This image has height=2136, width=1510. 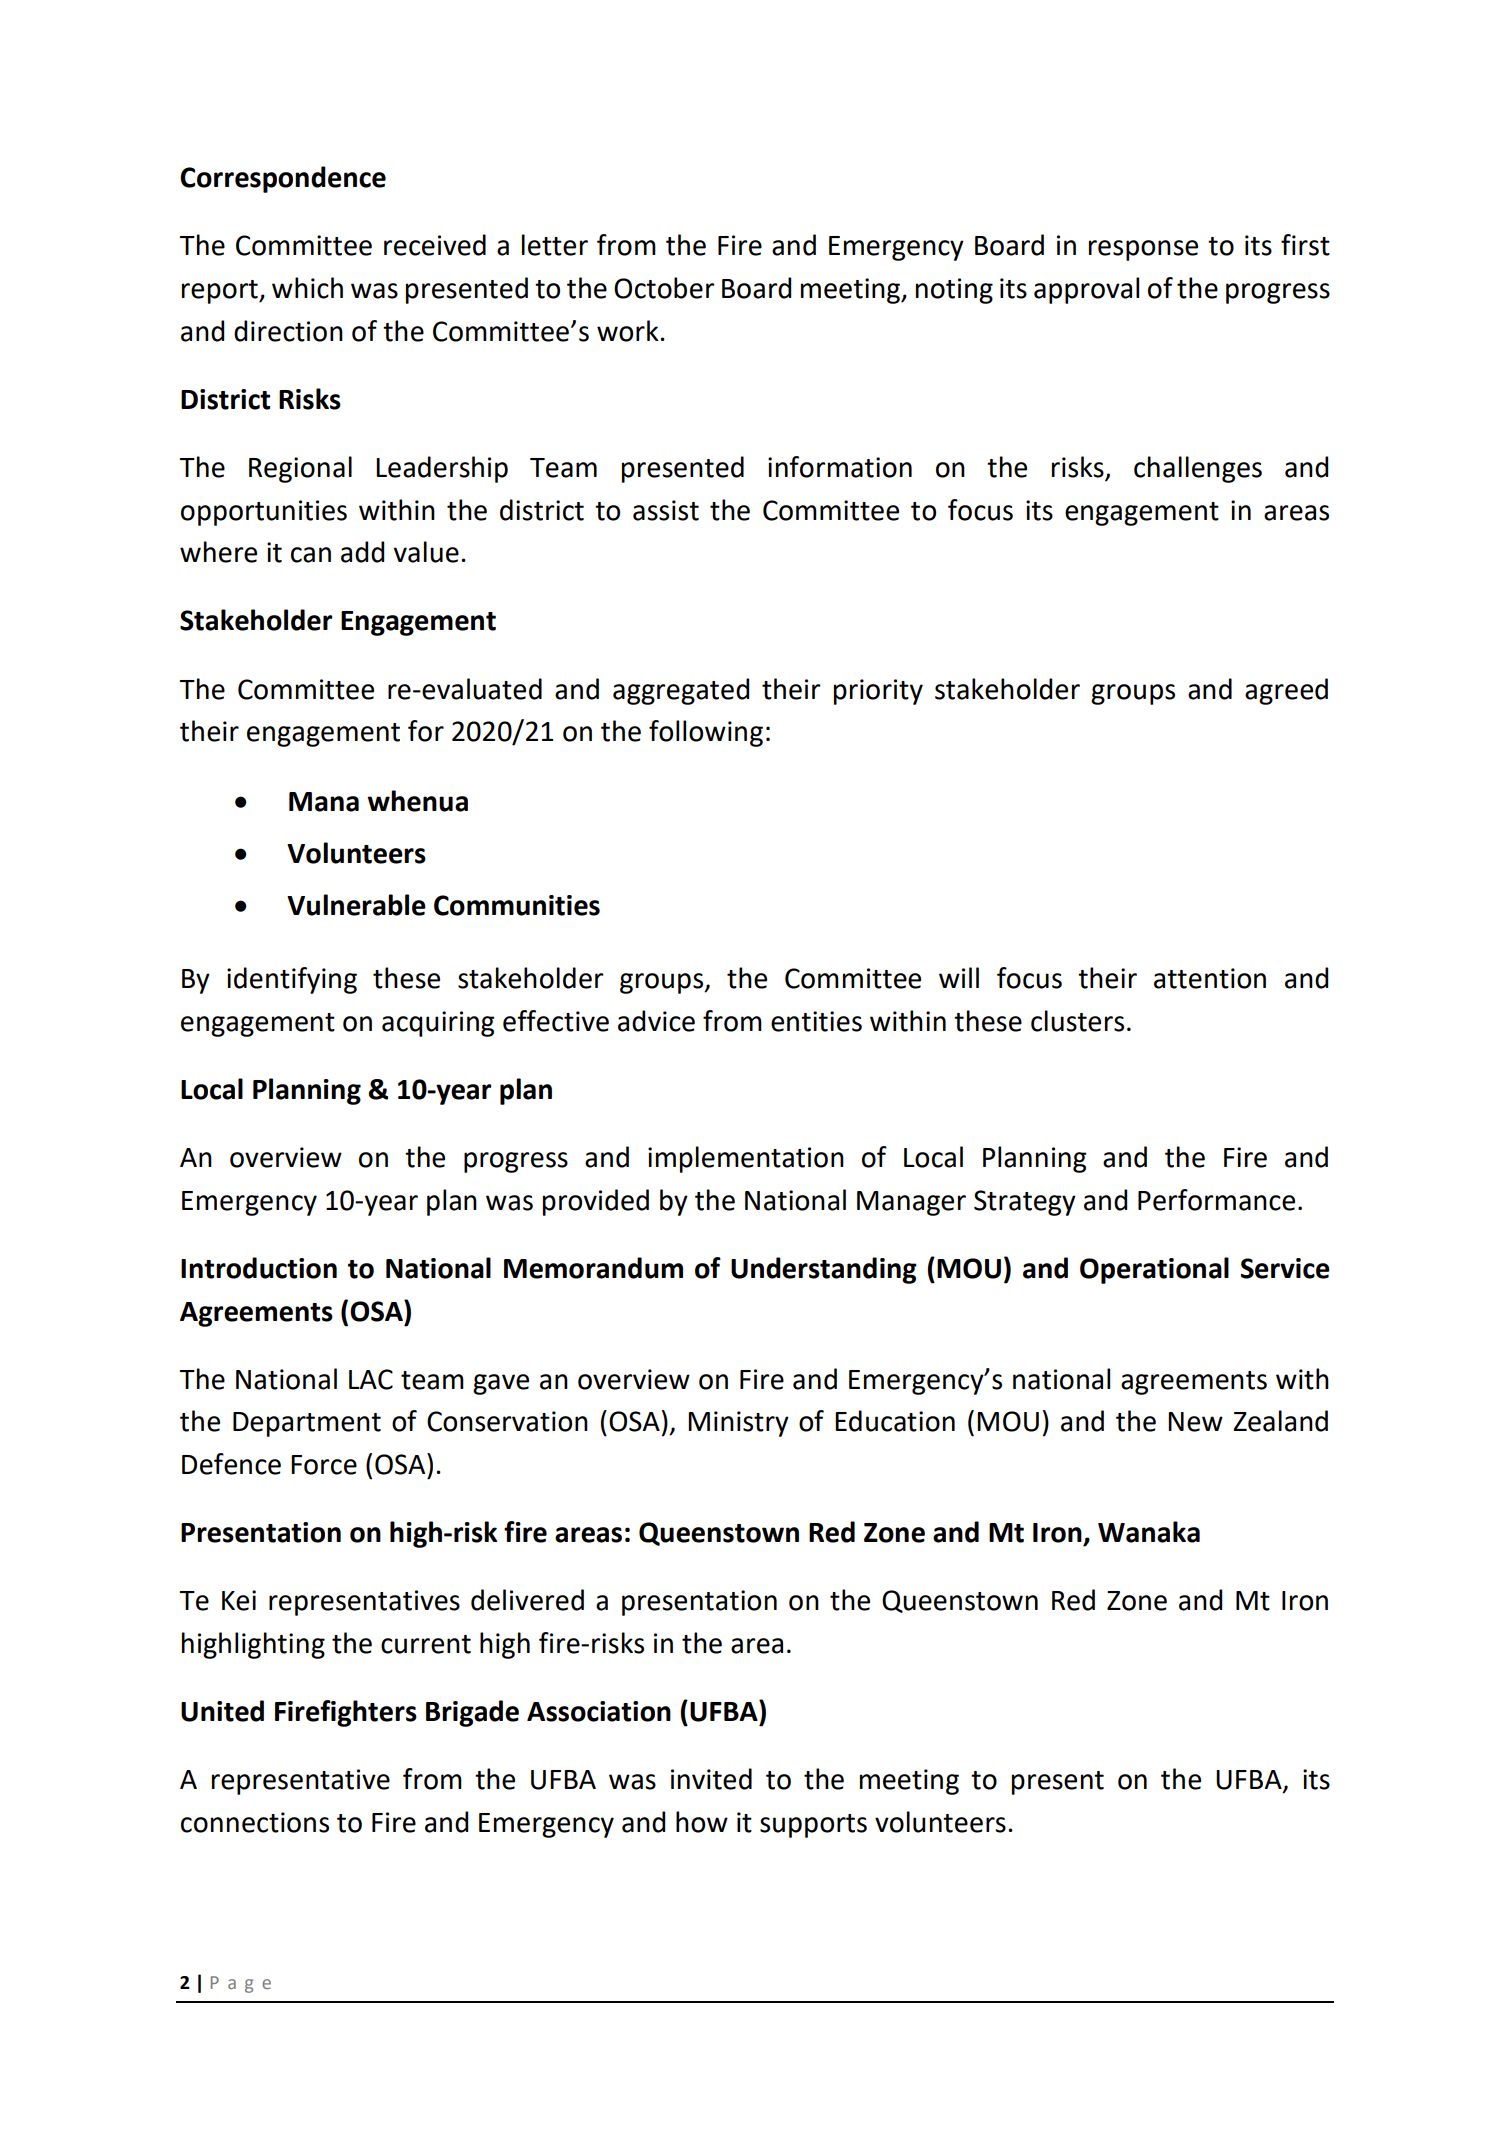 I want to click on invited, so click(x=711, y=1779).
